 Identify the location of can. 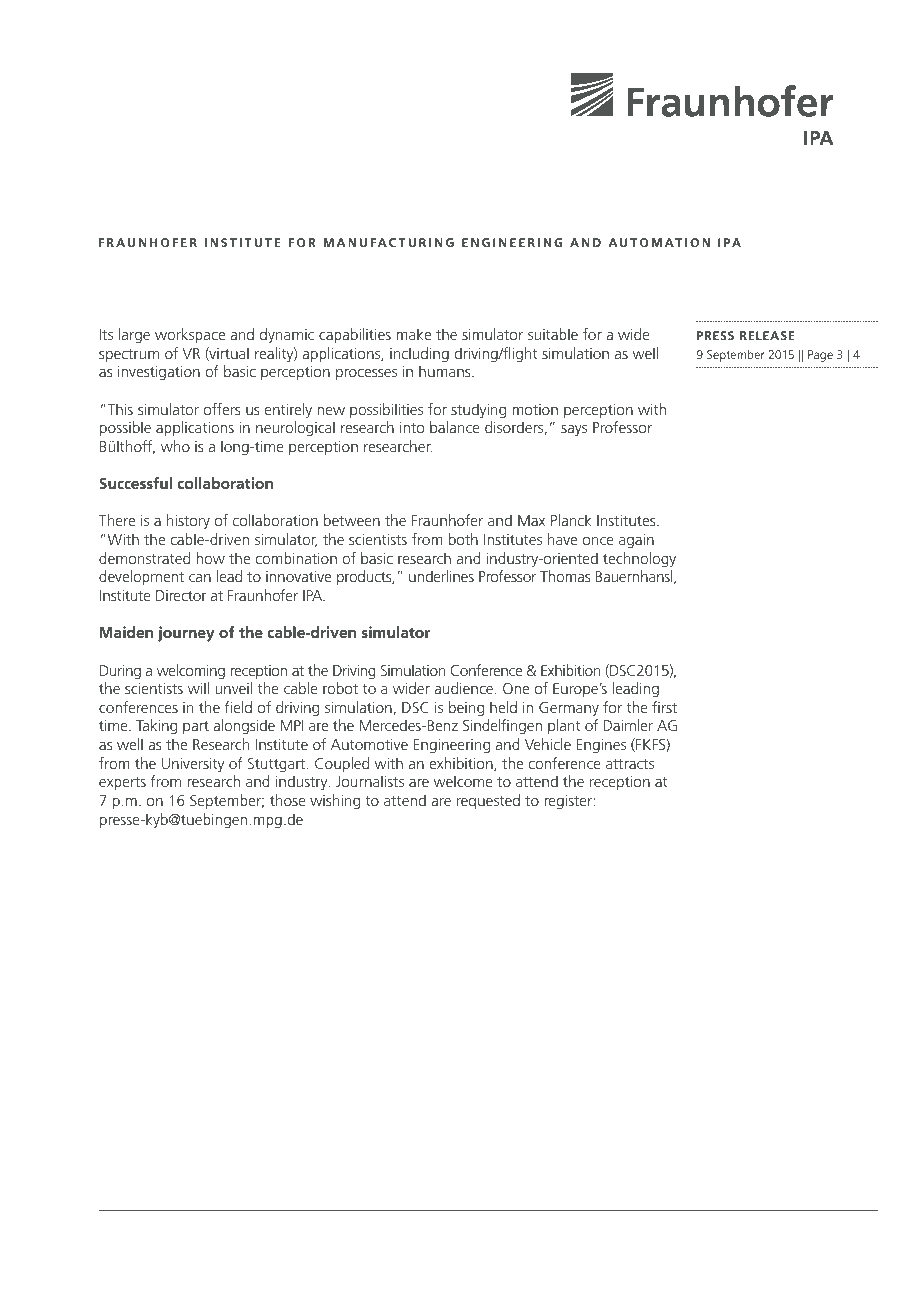
(200, 578).
